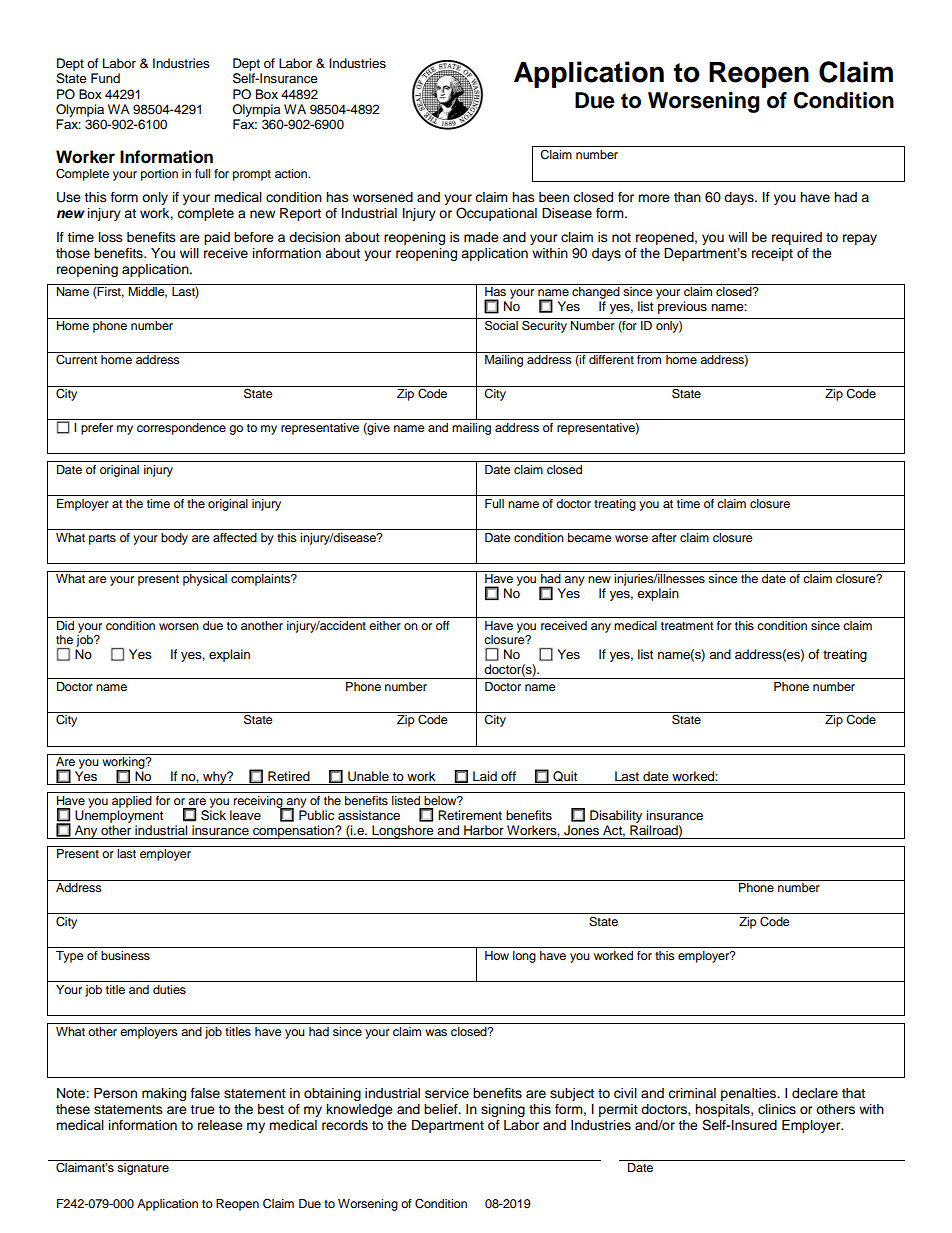 This page has height=1233, width=952. What do you see at coordinates (385, 625) in the page?
I see `either` at bounding box center [385, 625].
